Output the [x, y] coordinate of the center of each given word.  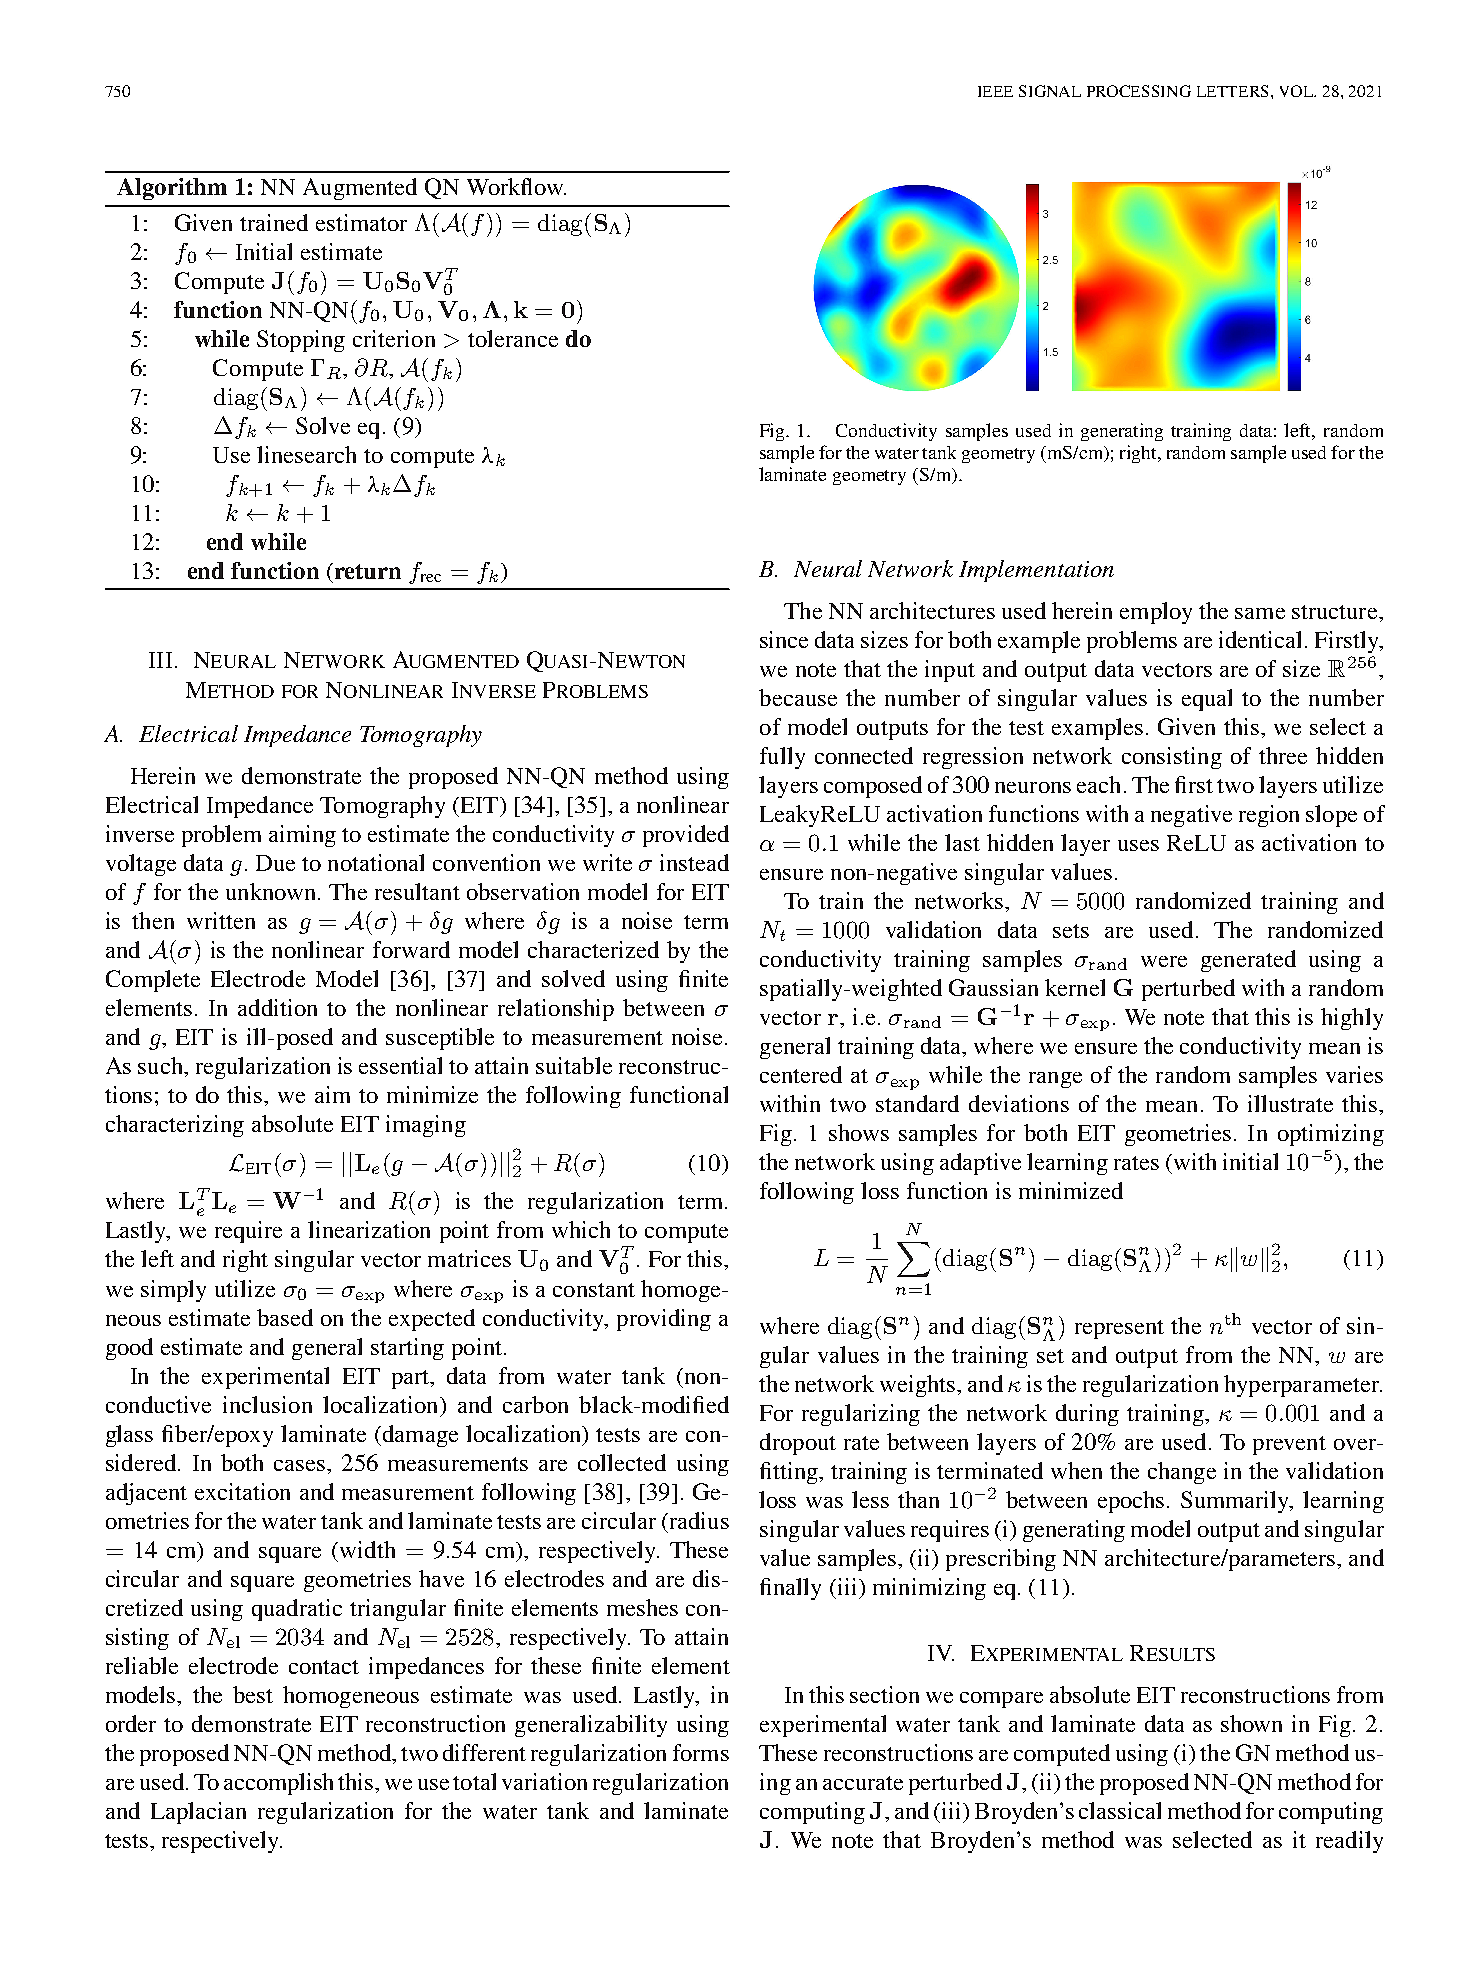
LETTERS [1234, 91]
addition [277, 1007]
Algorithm [172, 189]
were [1164, 961]
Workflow [516, 186]
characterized [593, 949]
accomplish [278, 1784]
